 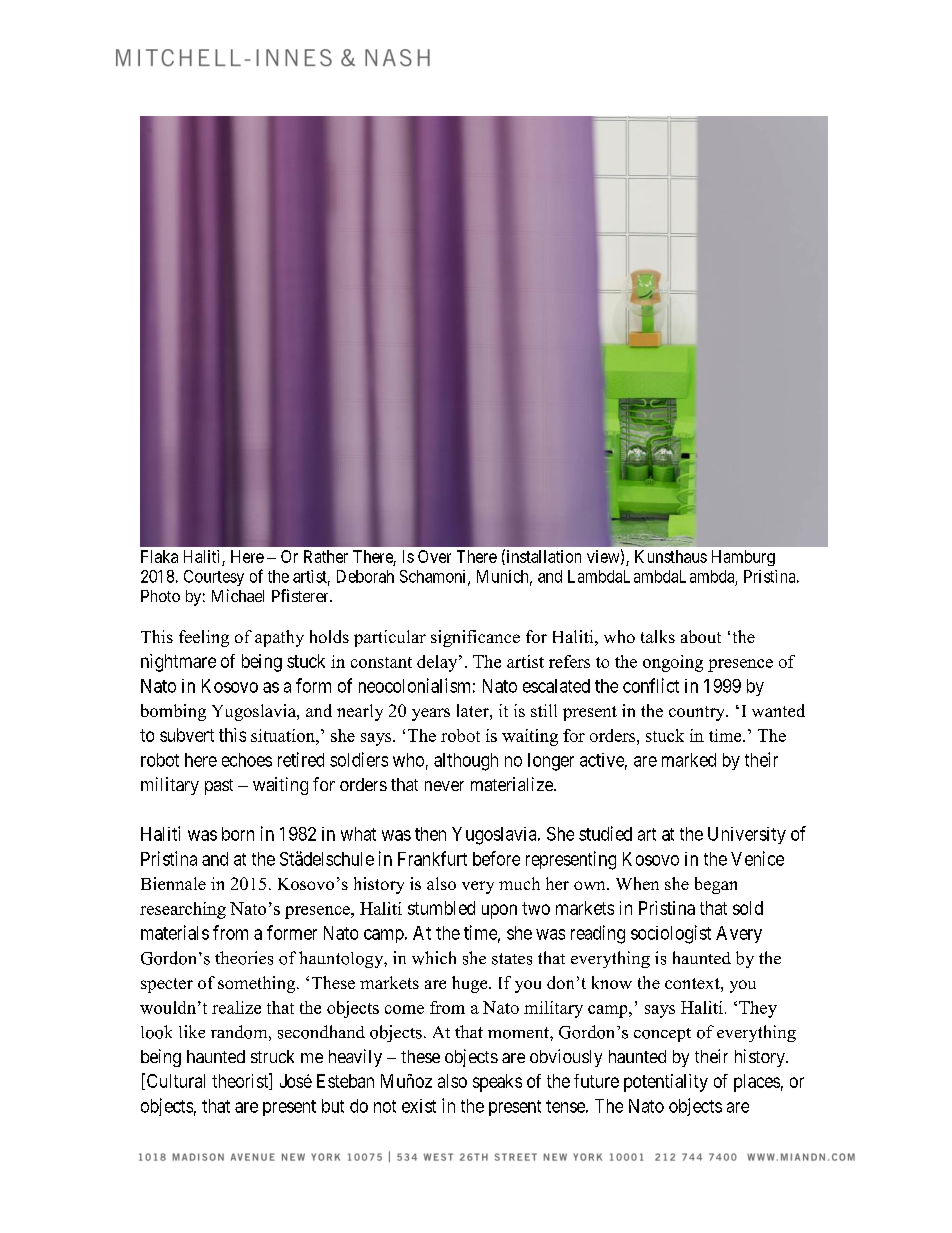 I want to click on University, so click(x=747, y=835).
